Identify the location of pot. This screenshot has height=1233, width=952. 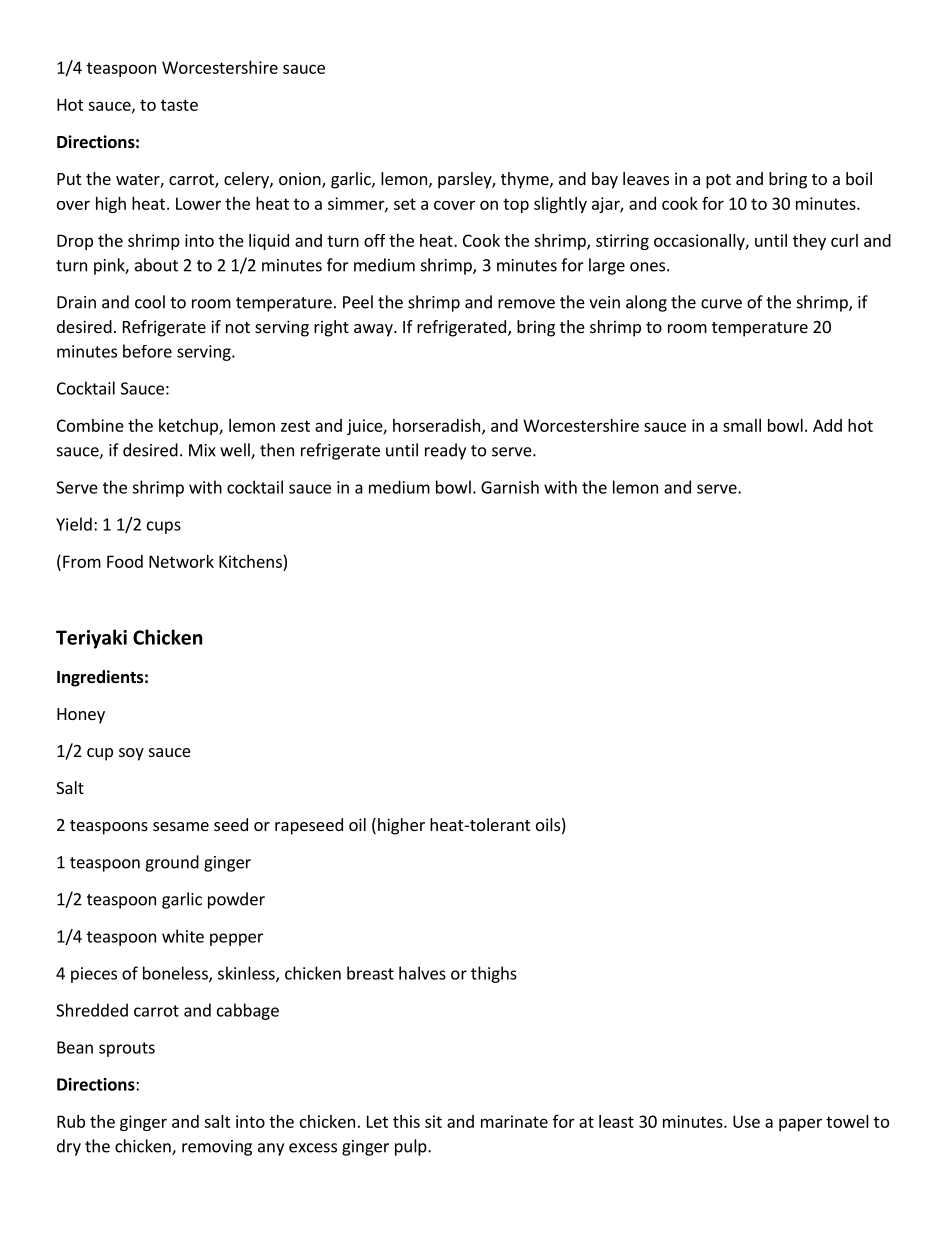
(718, 181).
